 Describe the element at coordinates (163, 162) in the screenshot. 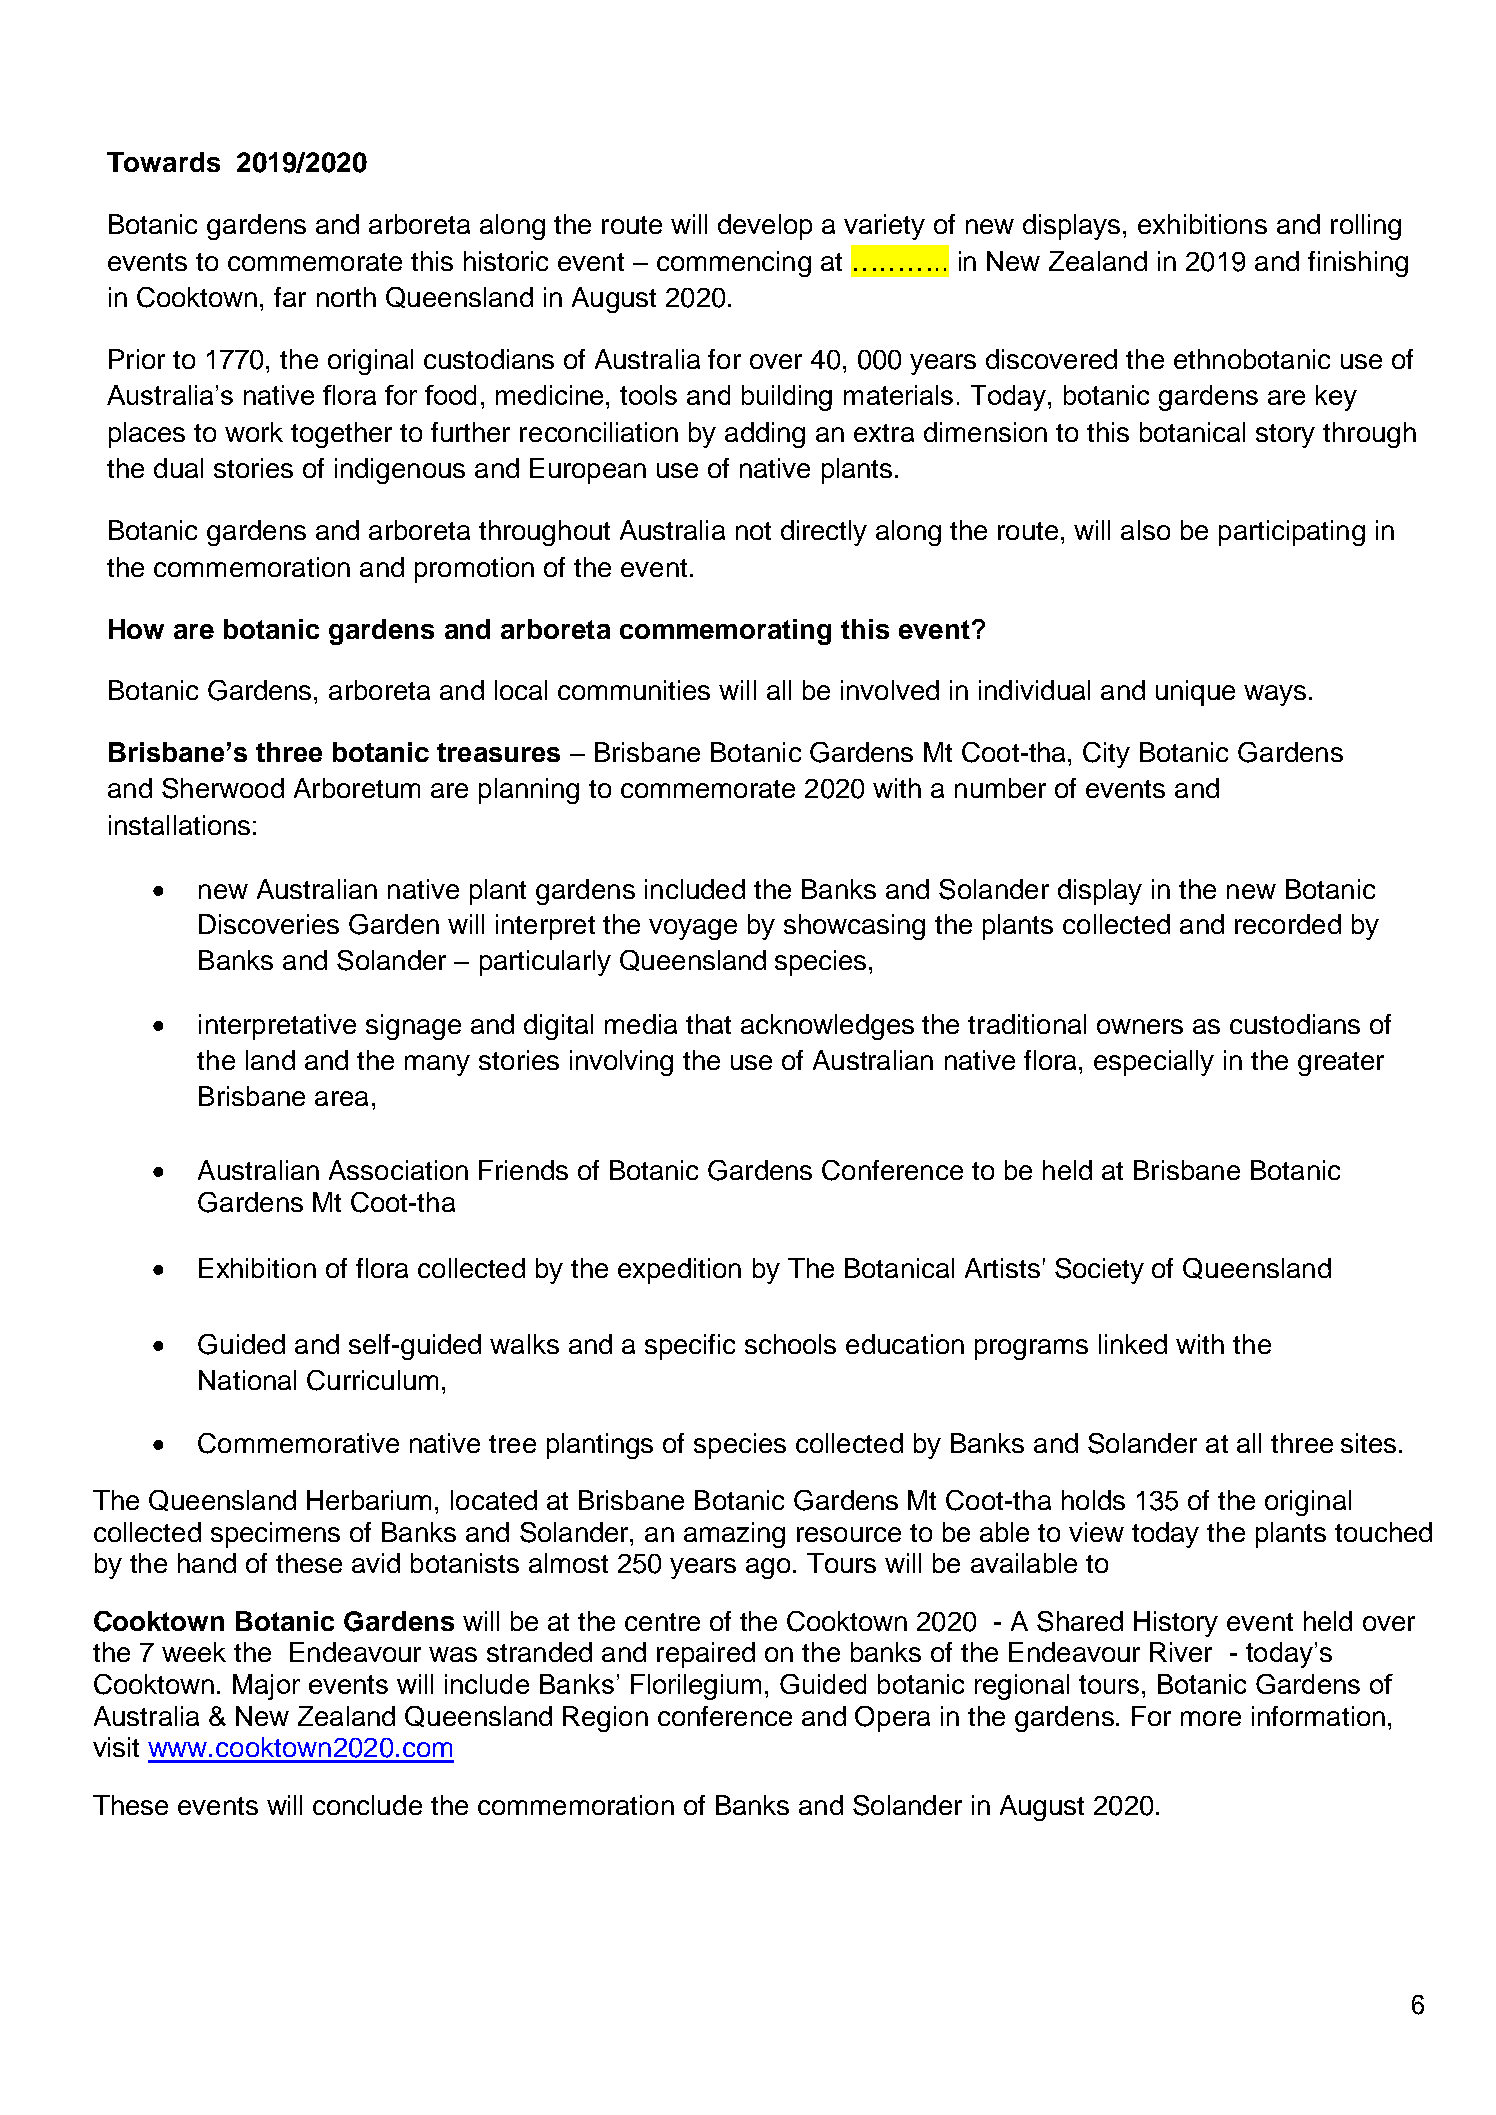

I see `Towards` at that location.
